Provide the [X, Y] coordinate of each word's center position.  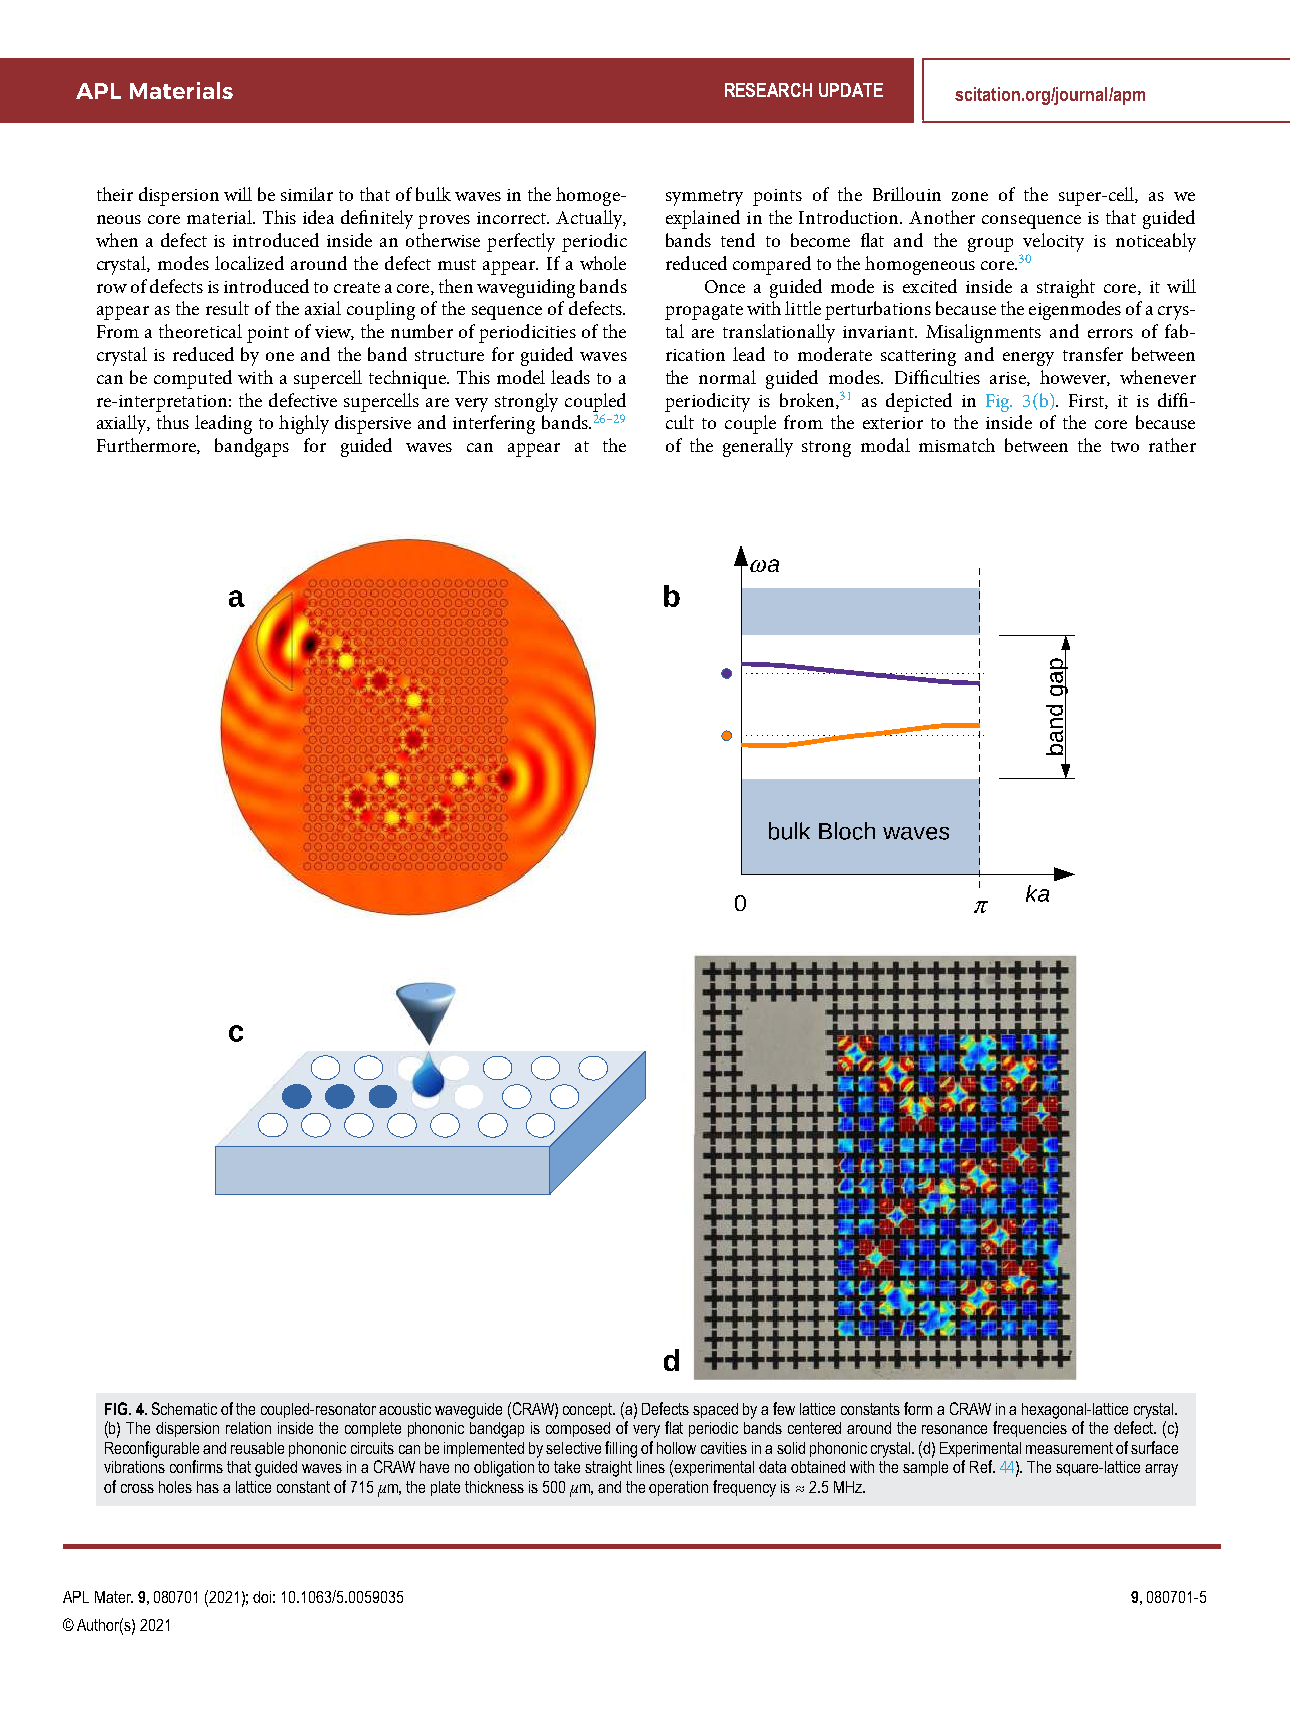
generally [758, 447]
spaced [715, 1410]
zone [970, 196]
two [1125, 446]
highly [304, 424]
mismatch [957, 445]
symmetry [704, 198]
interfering [494, 424]
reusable [257, 1448]
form [918, 1408]
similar [307, 194]
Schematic [184, 1408]
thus [173, 422]
